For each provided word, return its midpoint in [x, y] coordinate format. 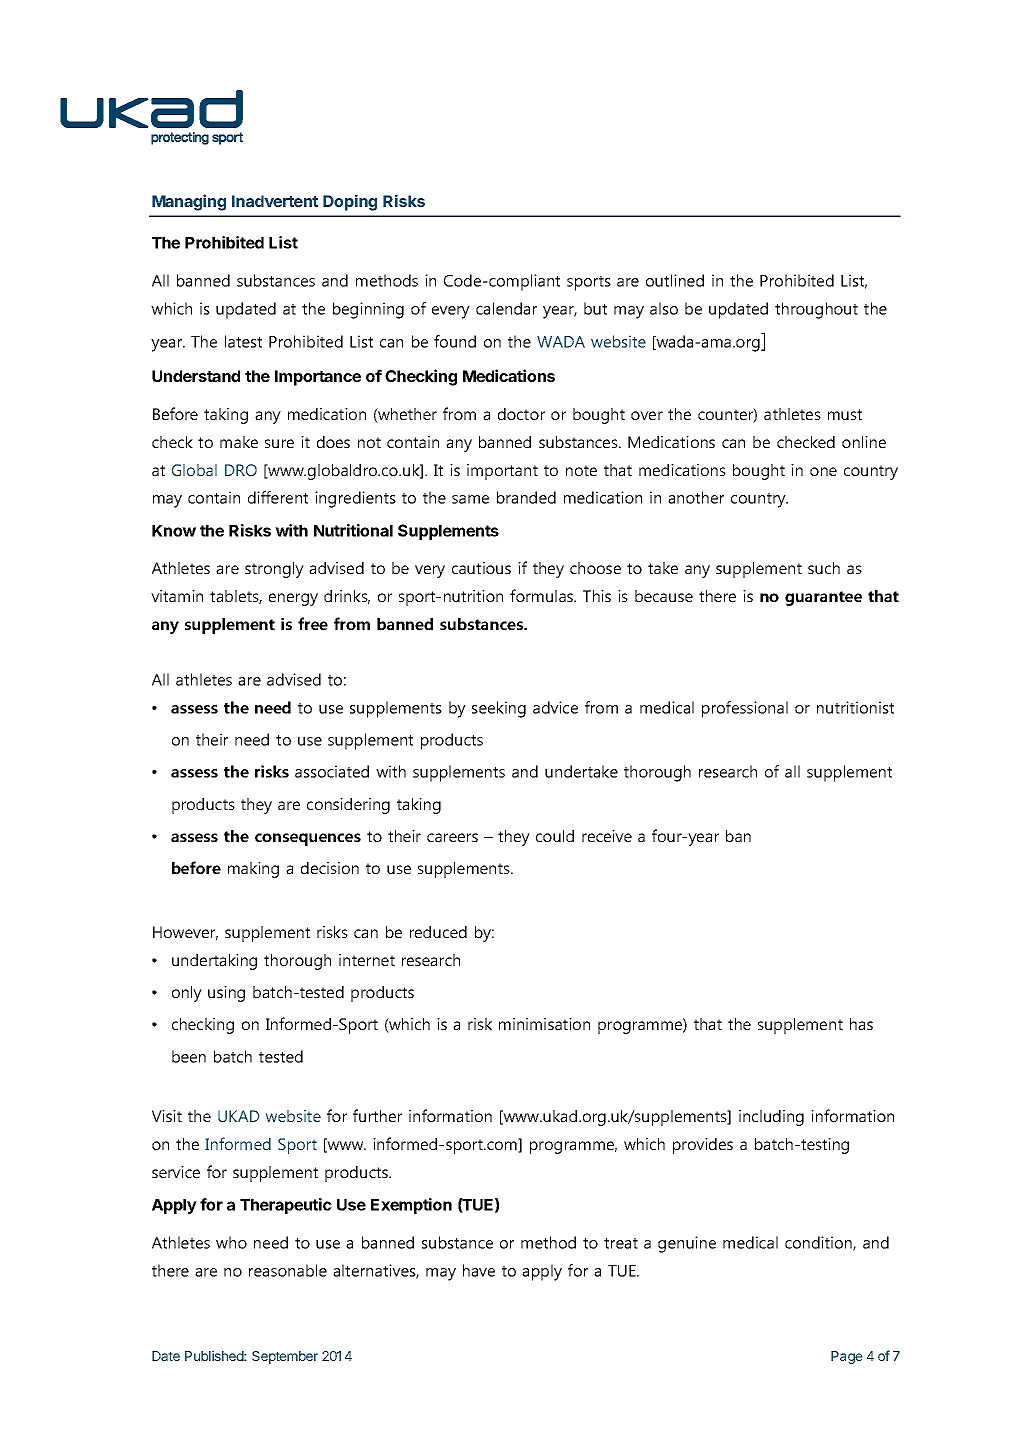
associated [332, 771]
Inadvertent [275, 201]
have [479, 1270]
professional [745, 709]
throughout [816, 310]
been [189, 1056]
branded [526, 497]
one [823, 471]
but [595, 308]
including [771, 1118]
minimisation [544, 1024]
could [555, 836]
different [278, 497]
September [285, 1357]
